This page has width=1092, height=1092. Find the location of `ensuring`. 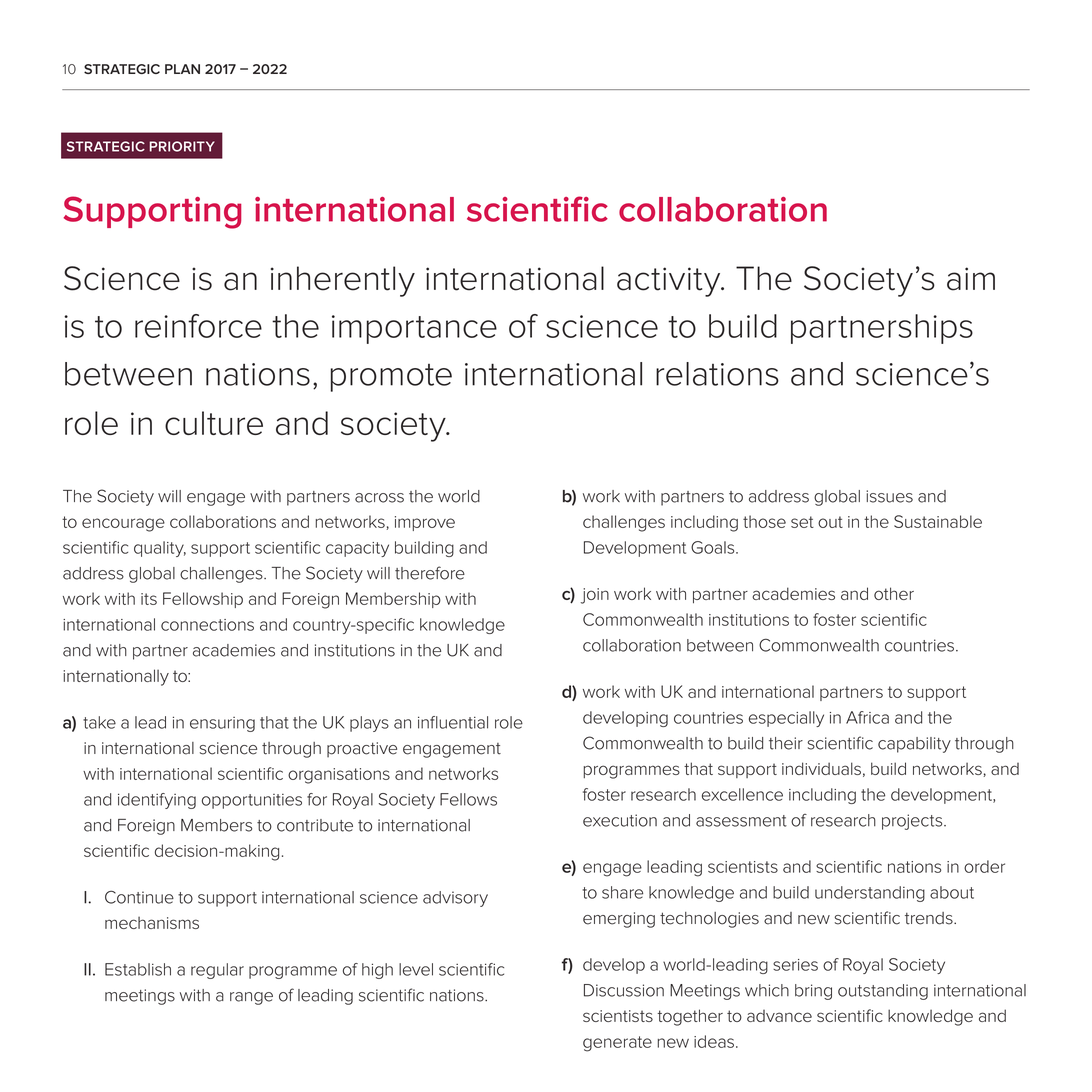

ensuring is located at coordinates (222, 724).
